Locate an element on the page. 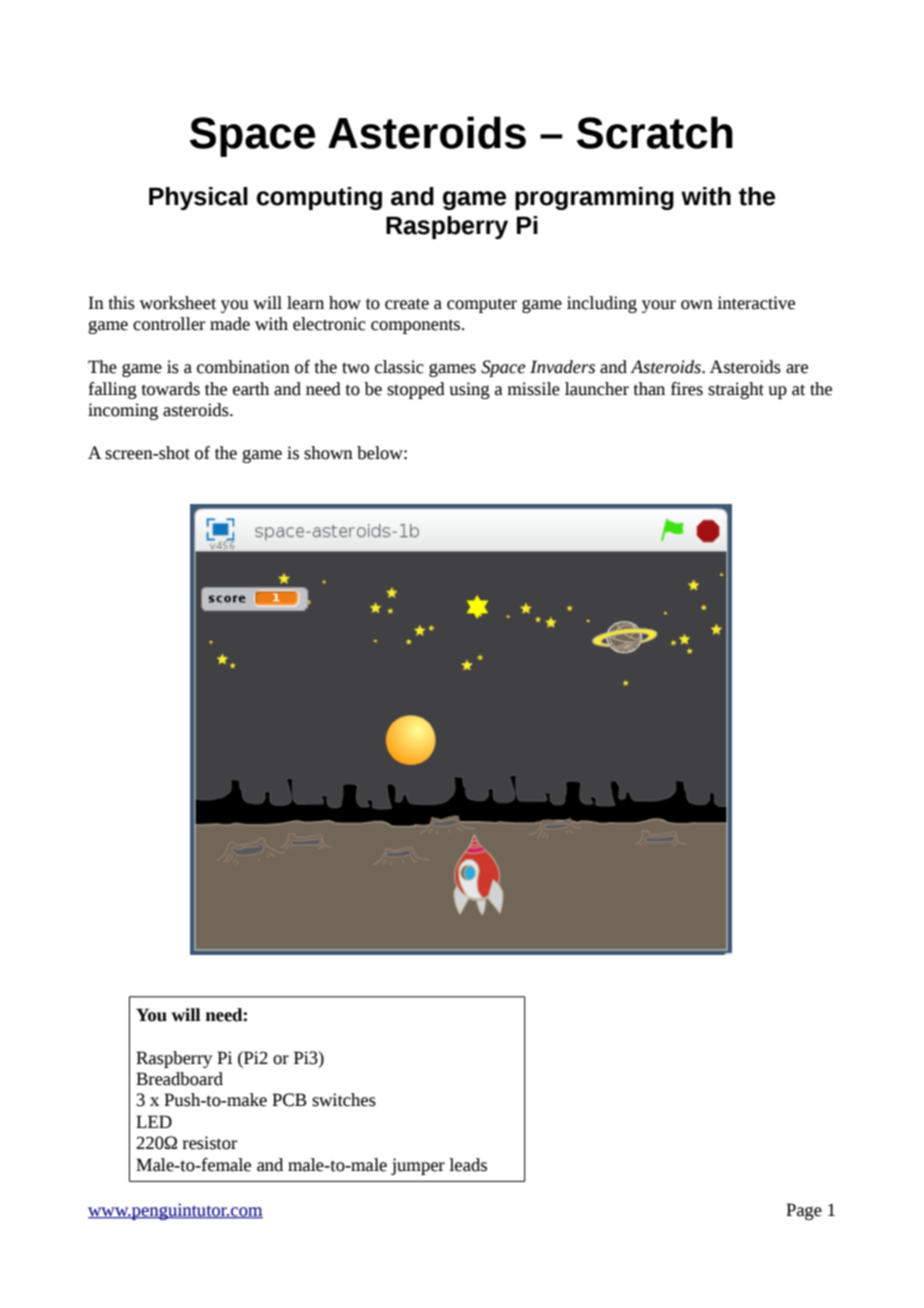  leads is located at coordinates (468, 1165).
